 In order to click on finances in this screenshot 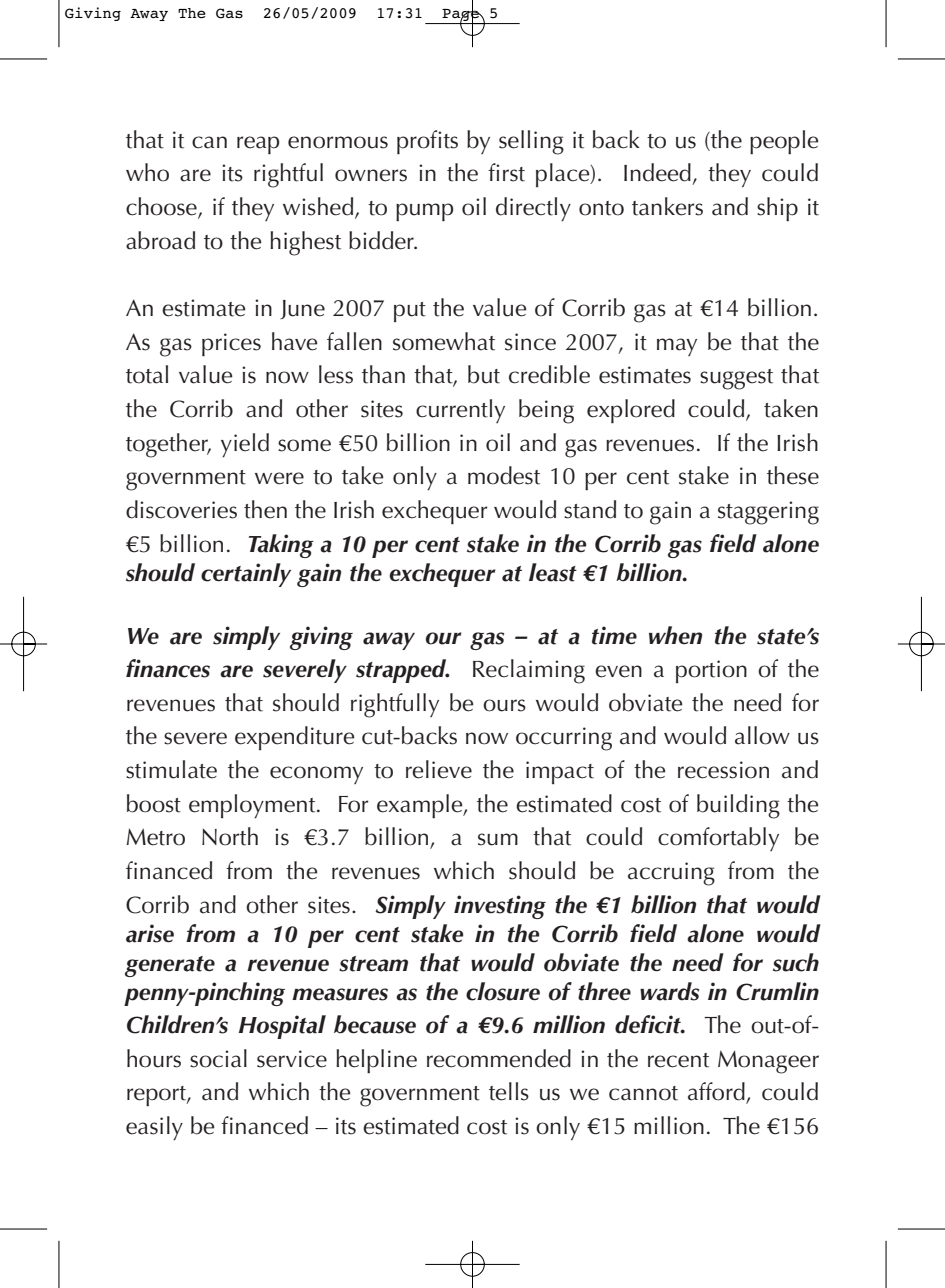, I will do `click(168, 668)`.
